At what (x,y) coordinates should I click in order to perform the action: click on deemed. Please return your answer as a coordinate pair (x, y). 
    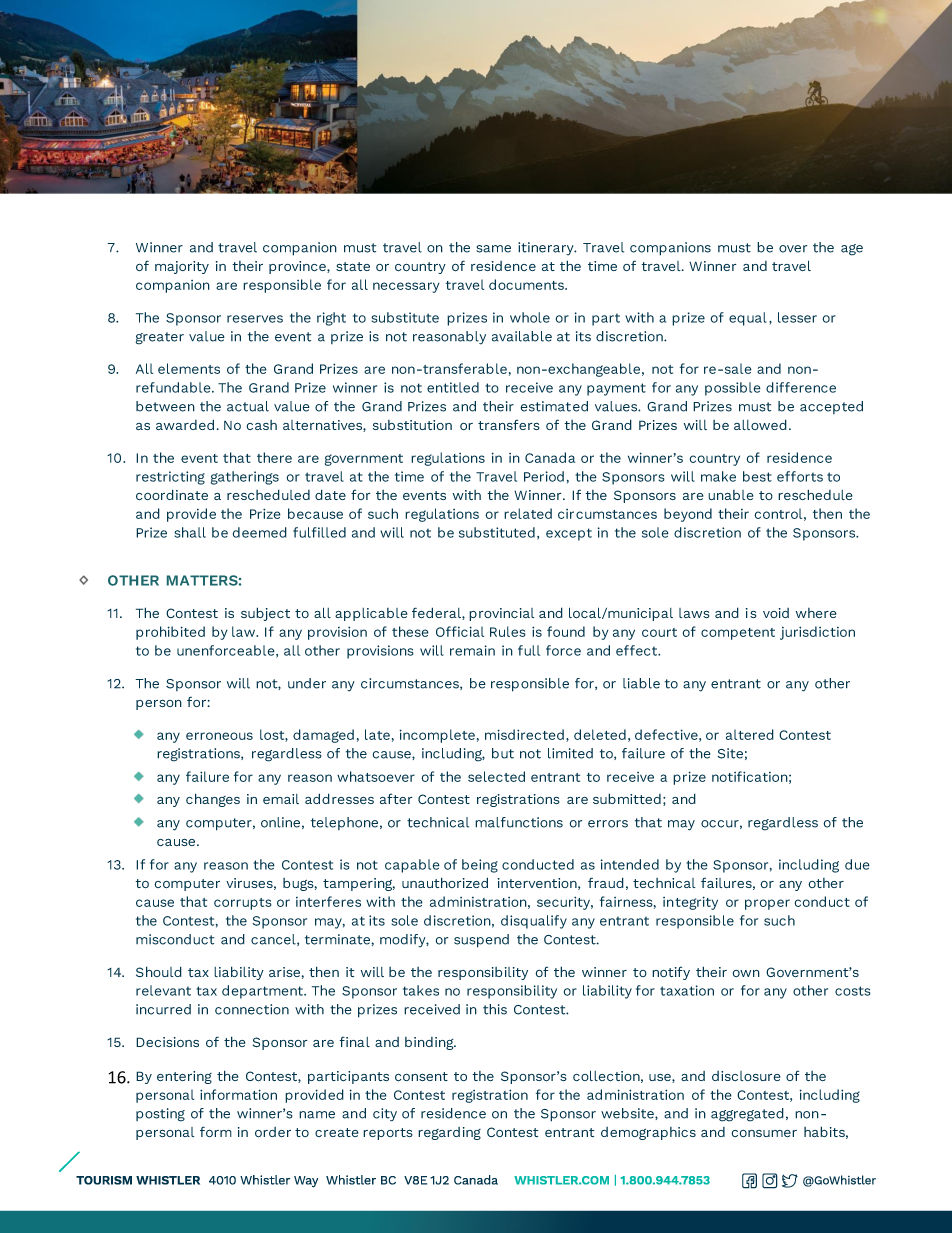
    Looking at the image, I should click on (260, 532).
